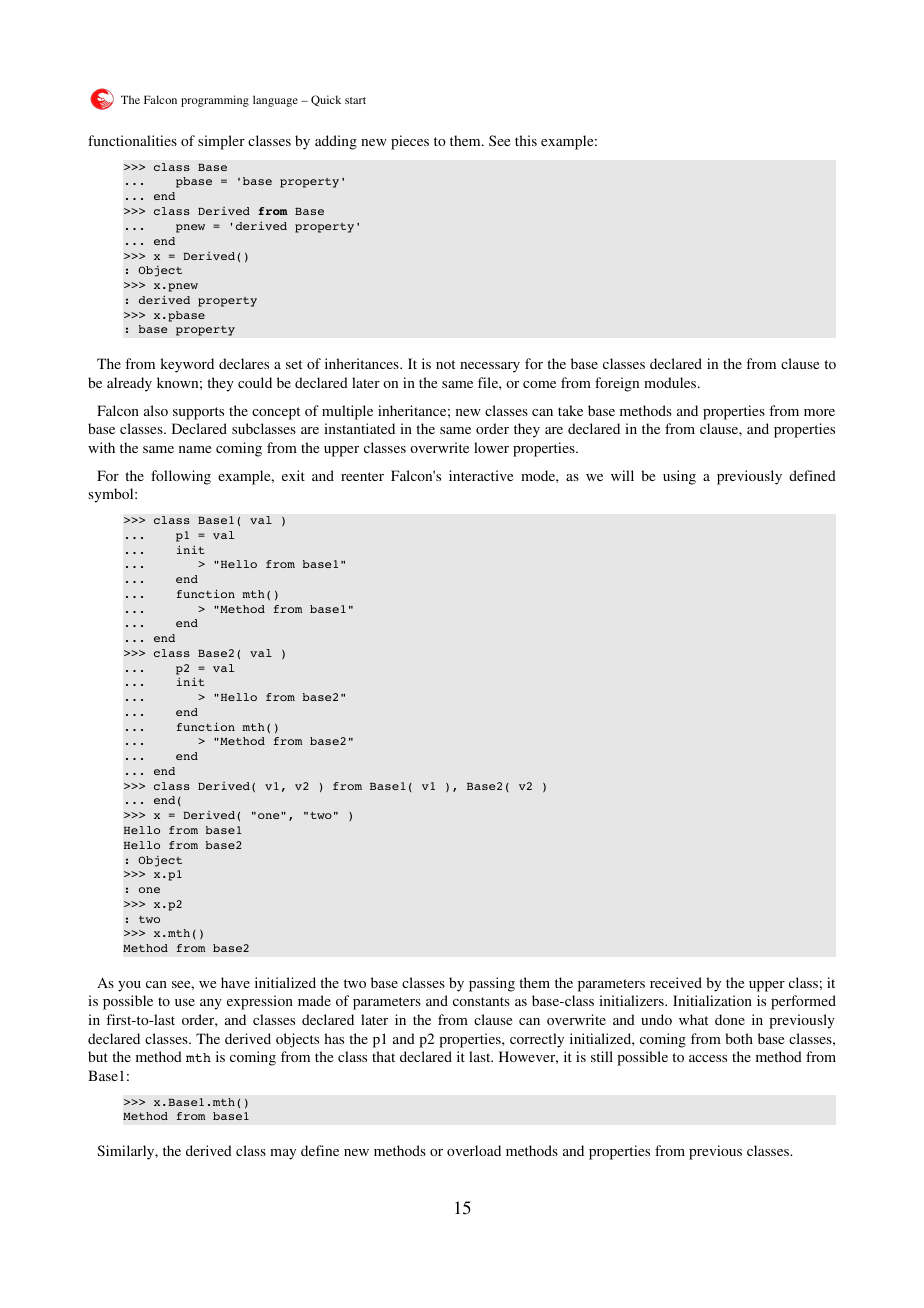  Describe the element at coordinates (195, 449) in the image. I see `name` at that location.
